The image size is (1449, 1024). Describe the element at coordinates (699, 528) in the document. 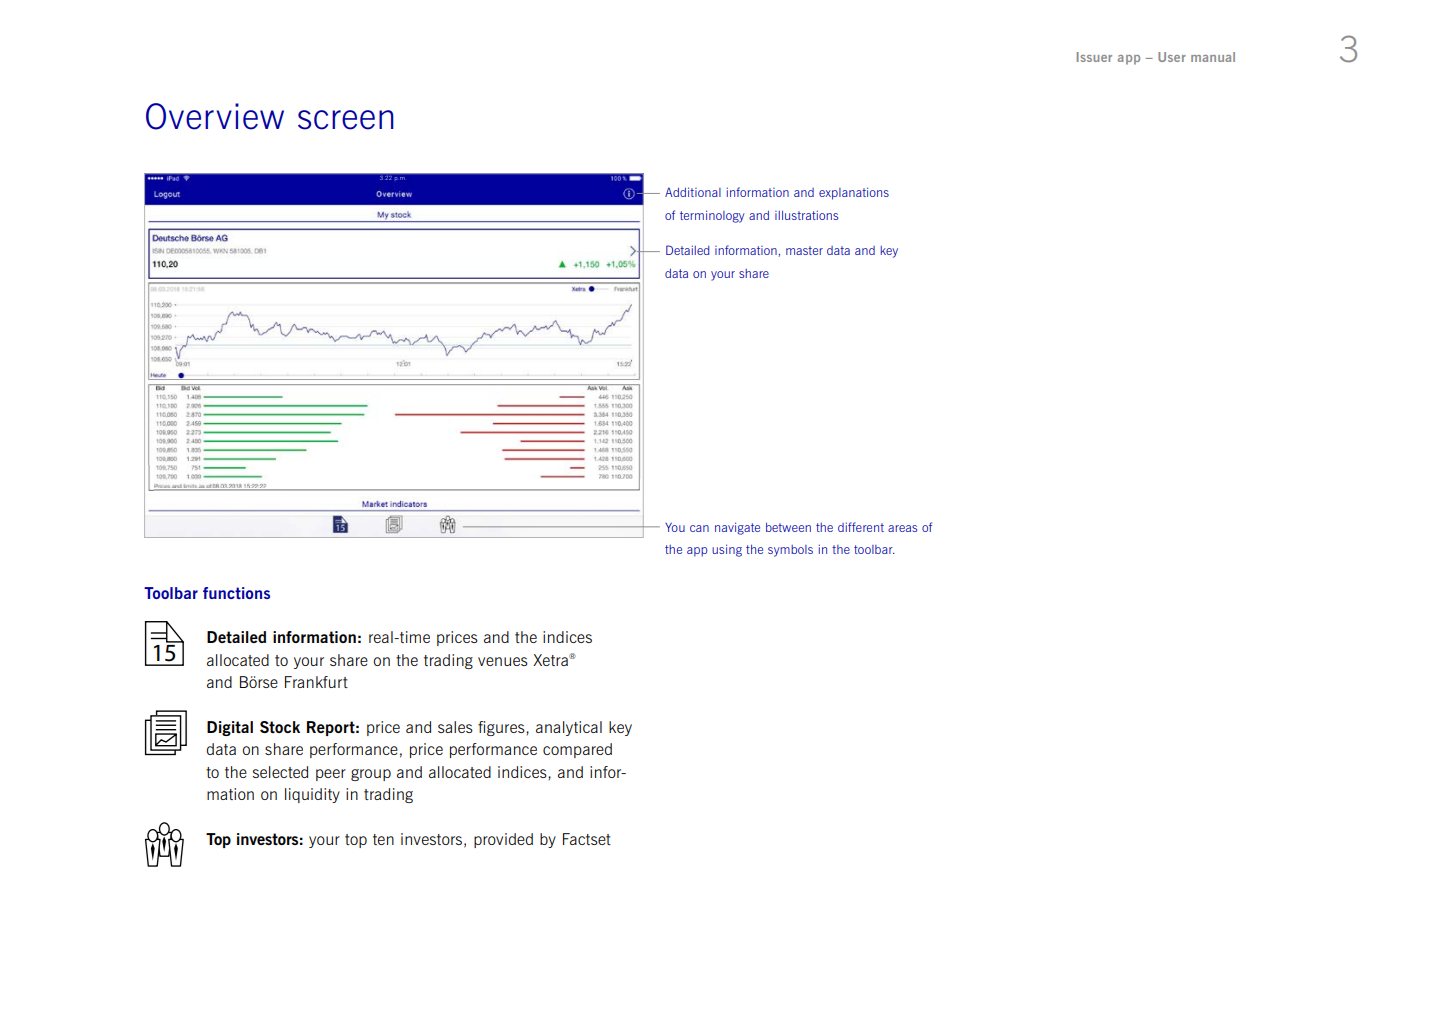

I see `can` at that location.
